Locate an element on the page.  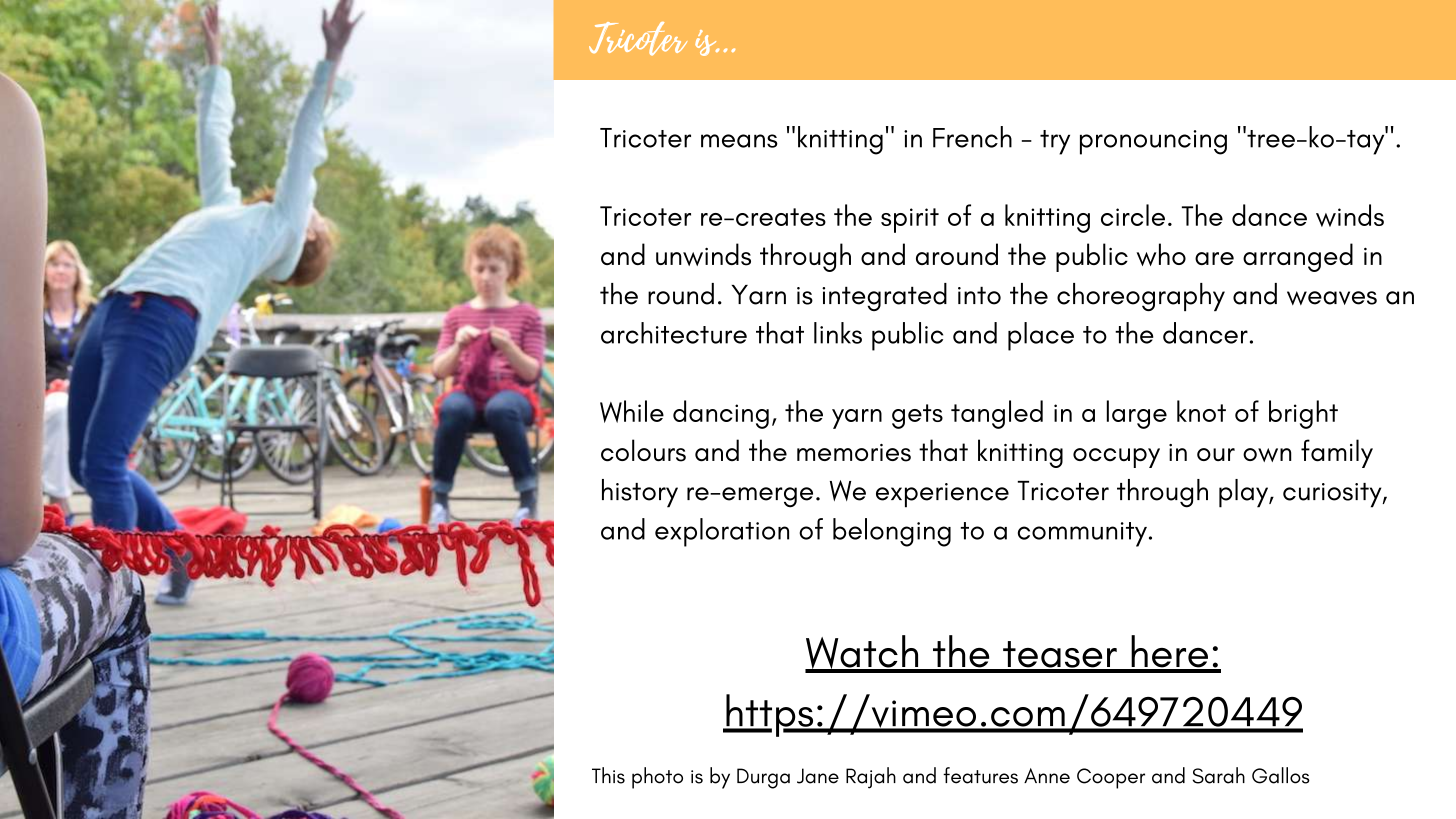
pronouncing is located at coordinates (1153, 142).
